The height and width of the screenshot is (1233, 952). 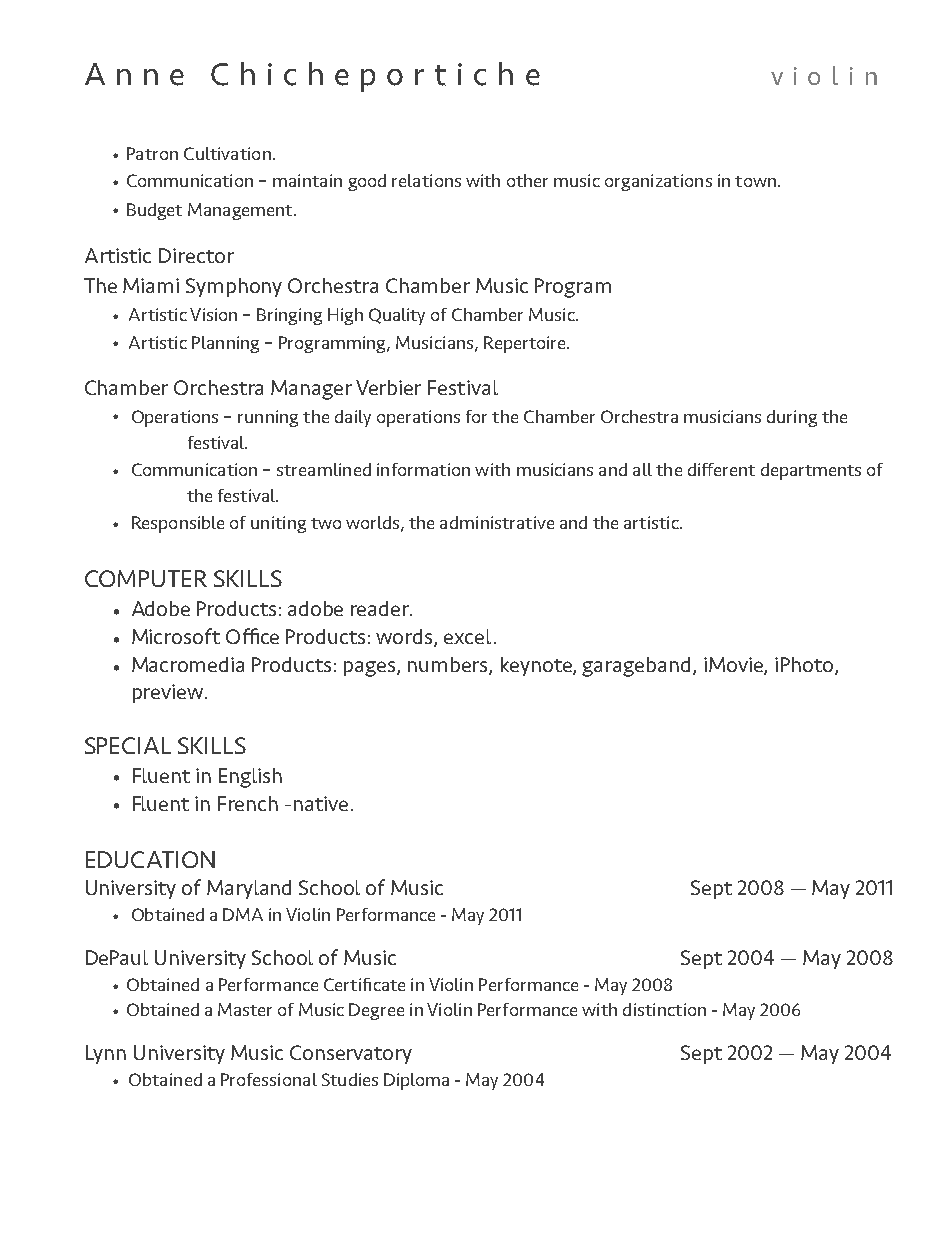 What do you see at coordinates (225, 344) in the screenshot?
I see `Planning` at bounding box center [225, 344].
